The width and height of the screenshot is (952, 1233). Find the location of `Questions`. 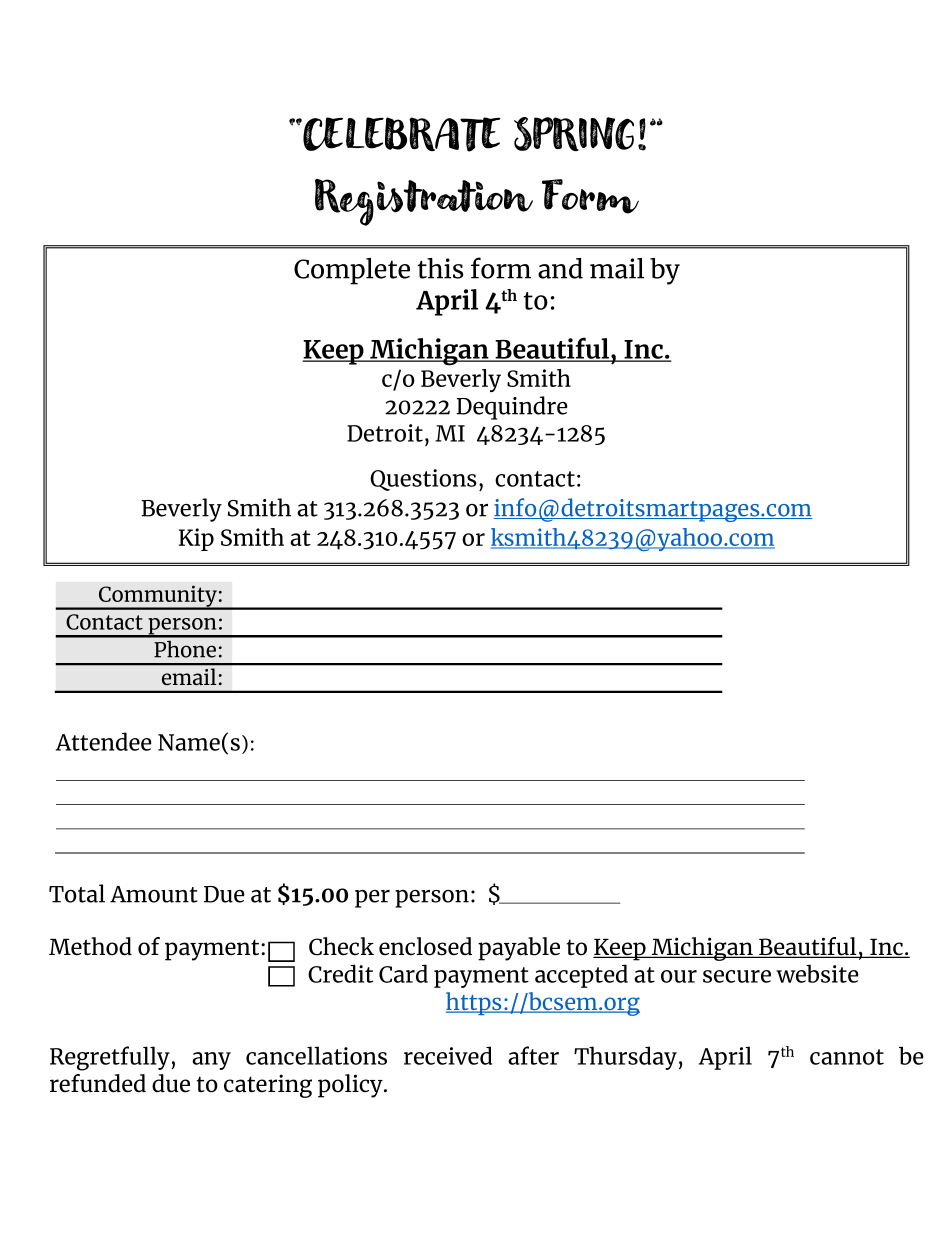

Questions is located at coordinates (423, 480).
